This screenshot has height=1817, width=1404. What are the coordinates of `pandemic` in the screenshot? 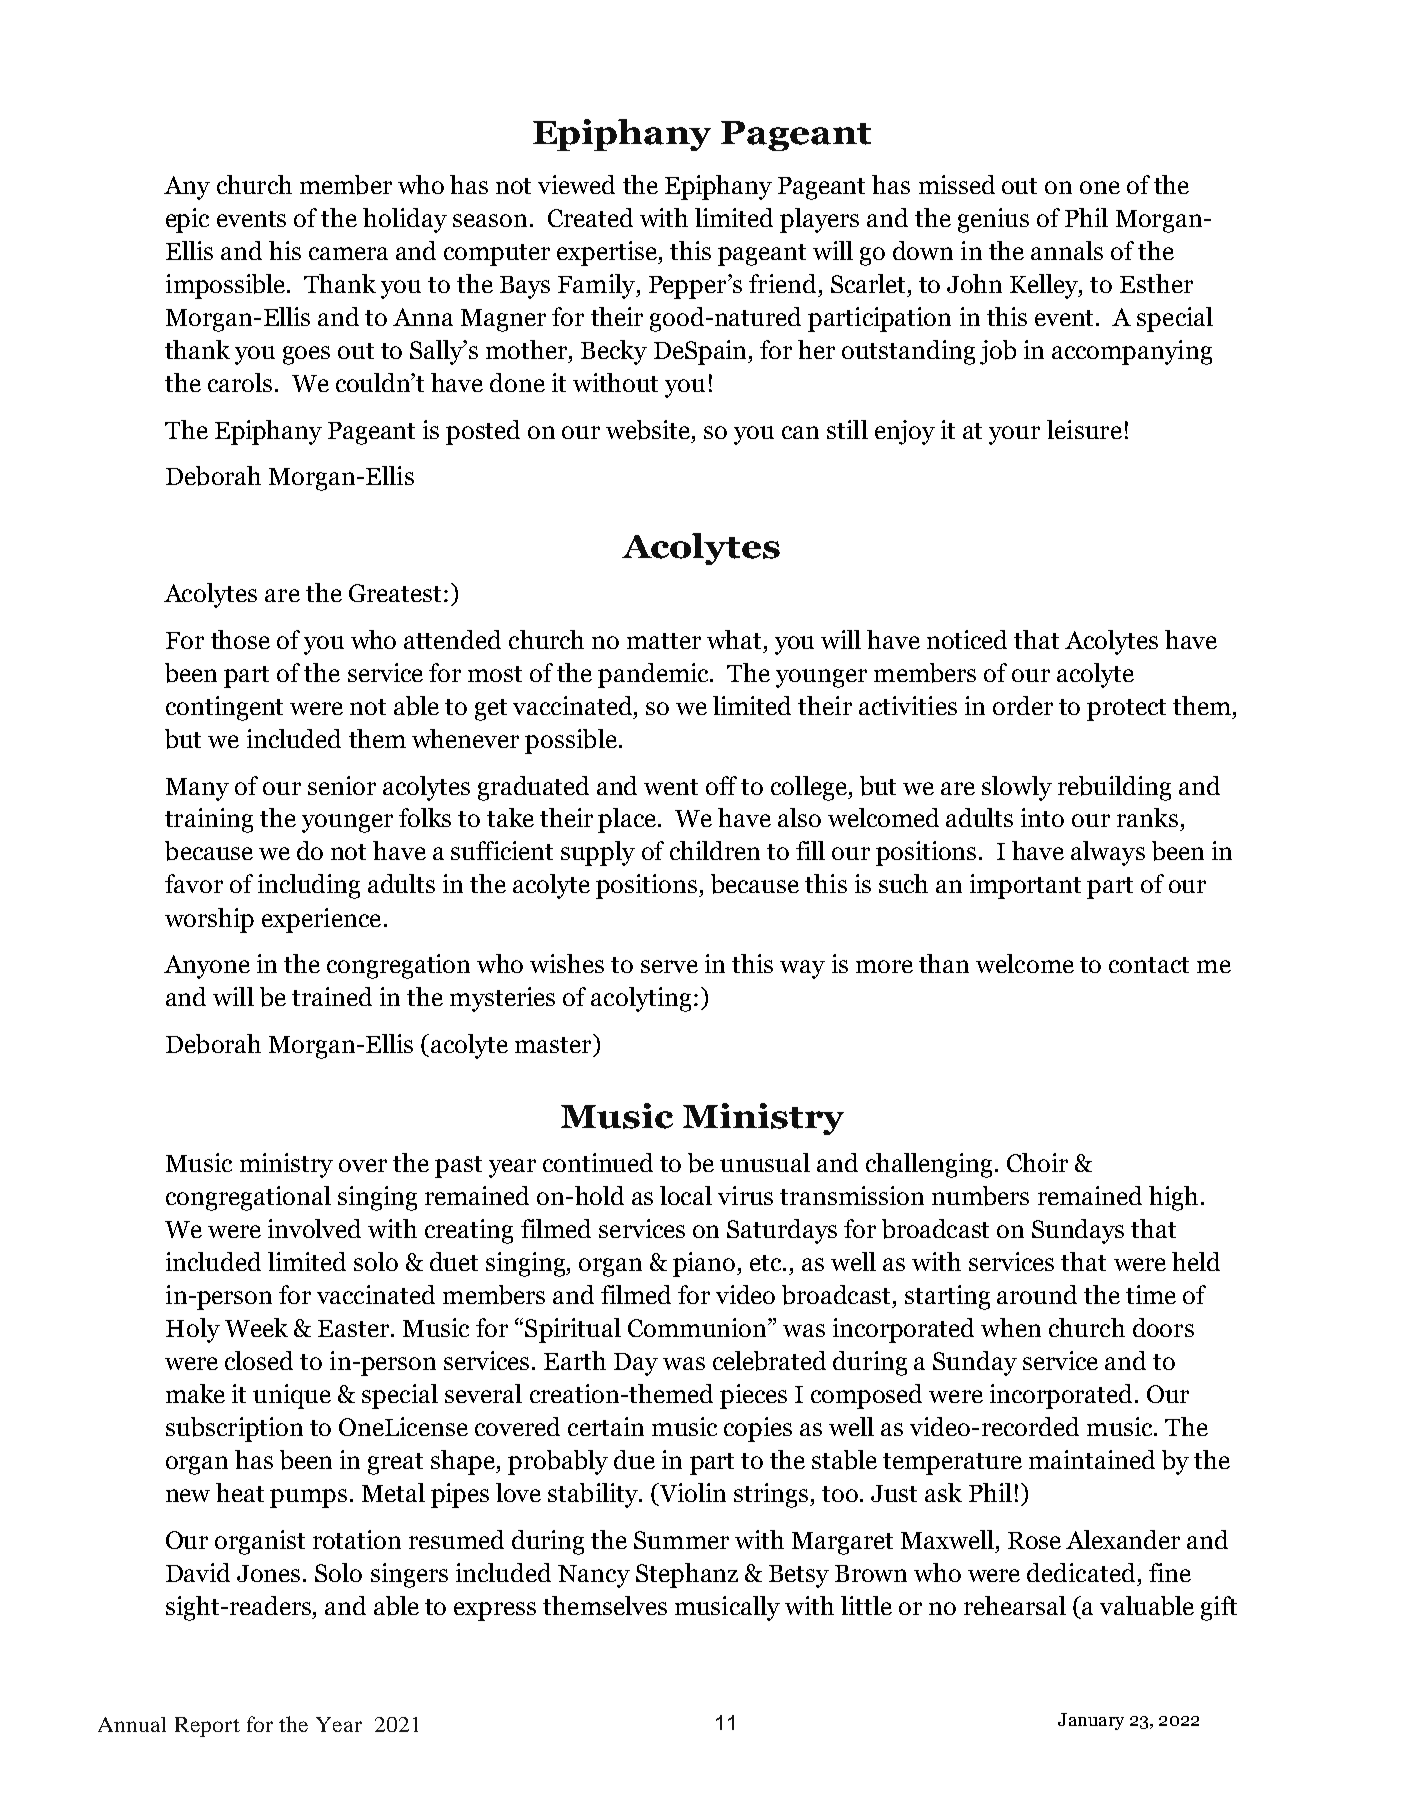 It's located at (654, 675).
